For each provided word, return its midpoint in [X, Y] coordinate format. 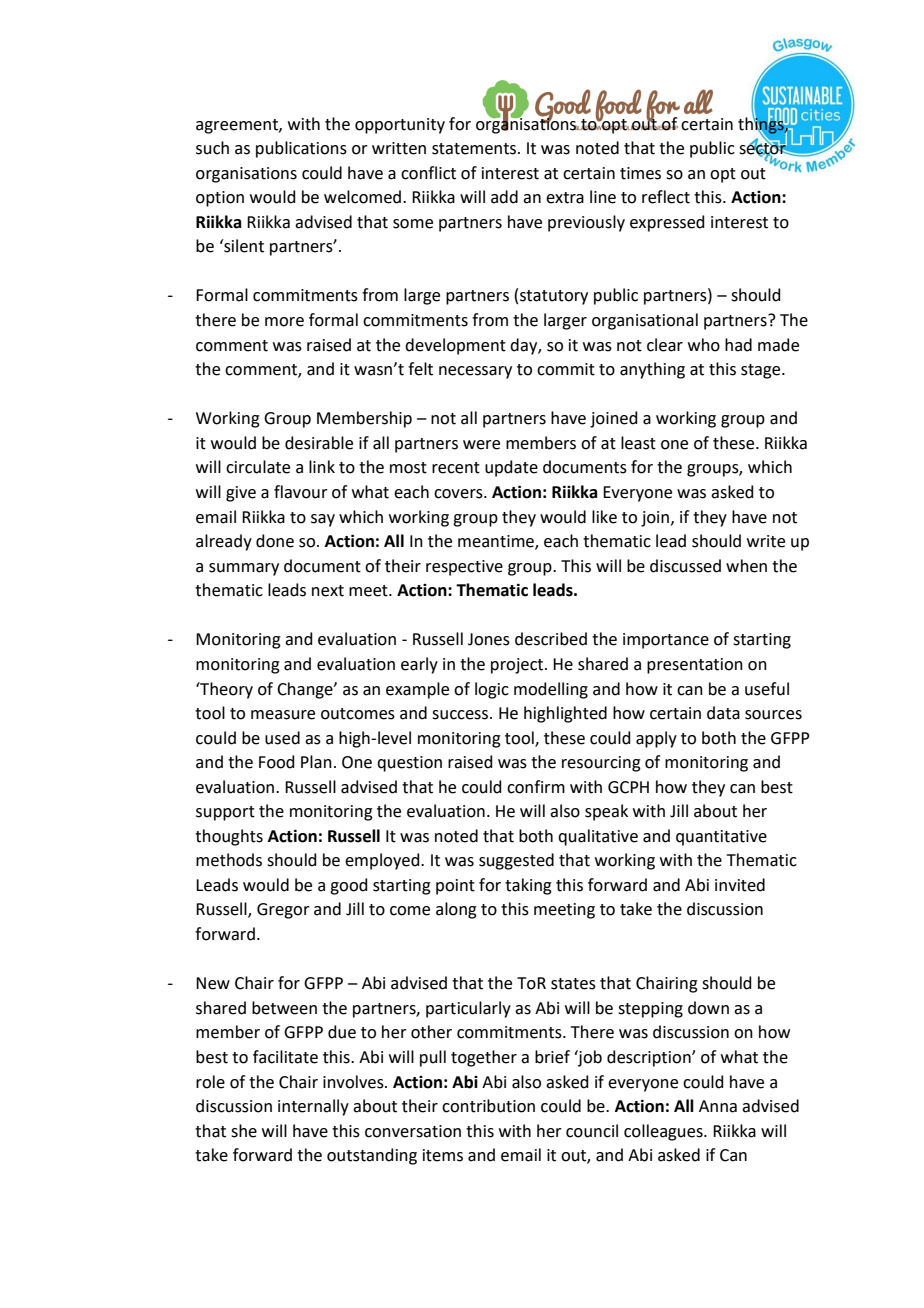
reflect [666, 197]
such [212, 148]
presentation [695, 666]
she [244, 1131]
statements [475, 149]
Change [306, 690]
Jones [489, 639]
